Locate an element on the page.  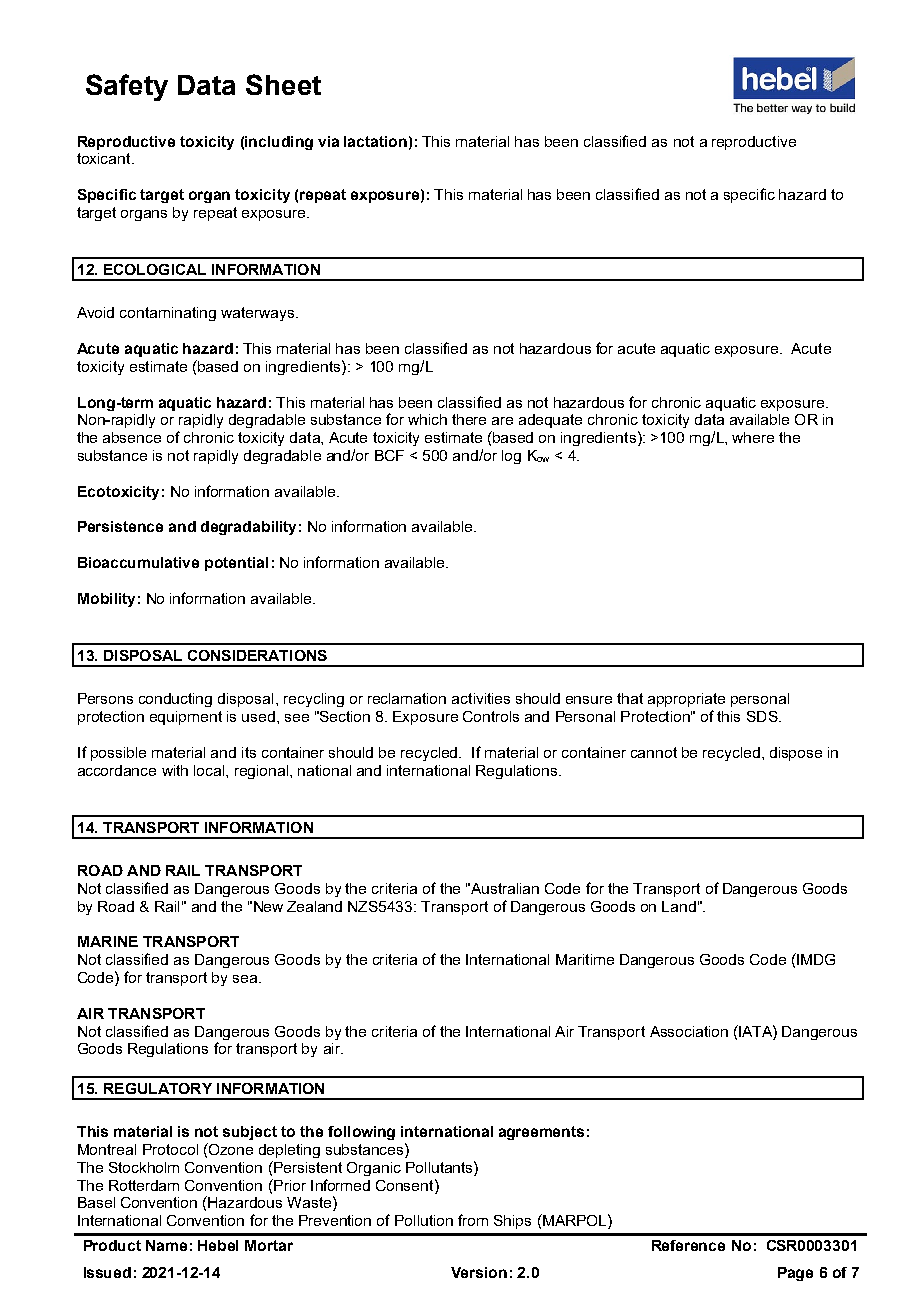
activities is located at coordinates (481, 698).
